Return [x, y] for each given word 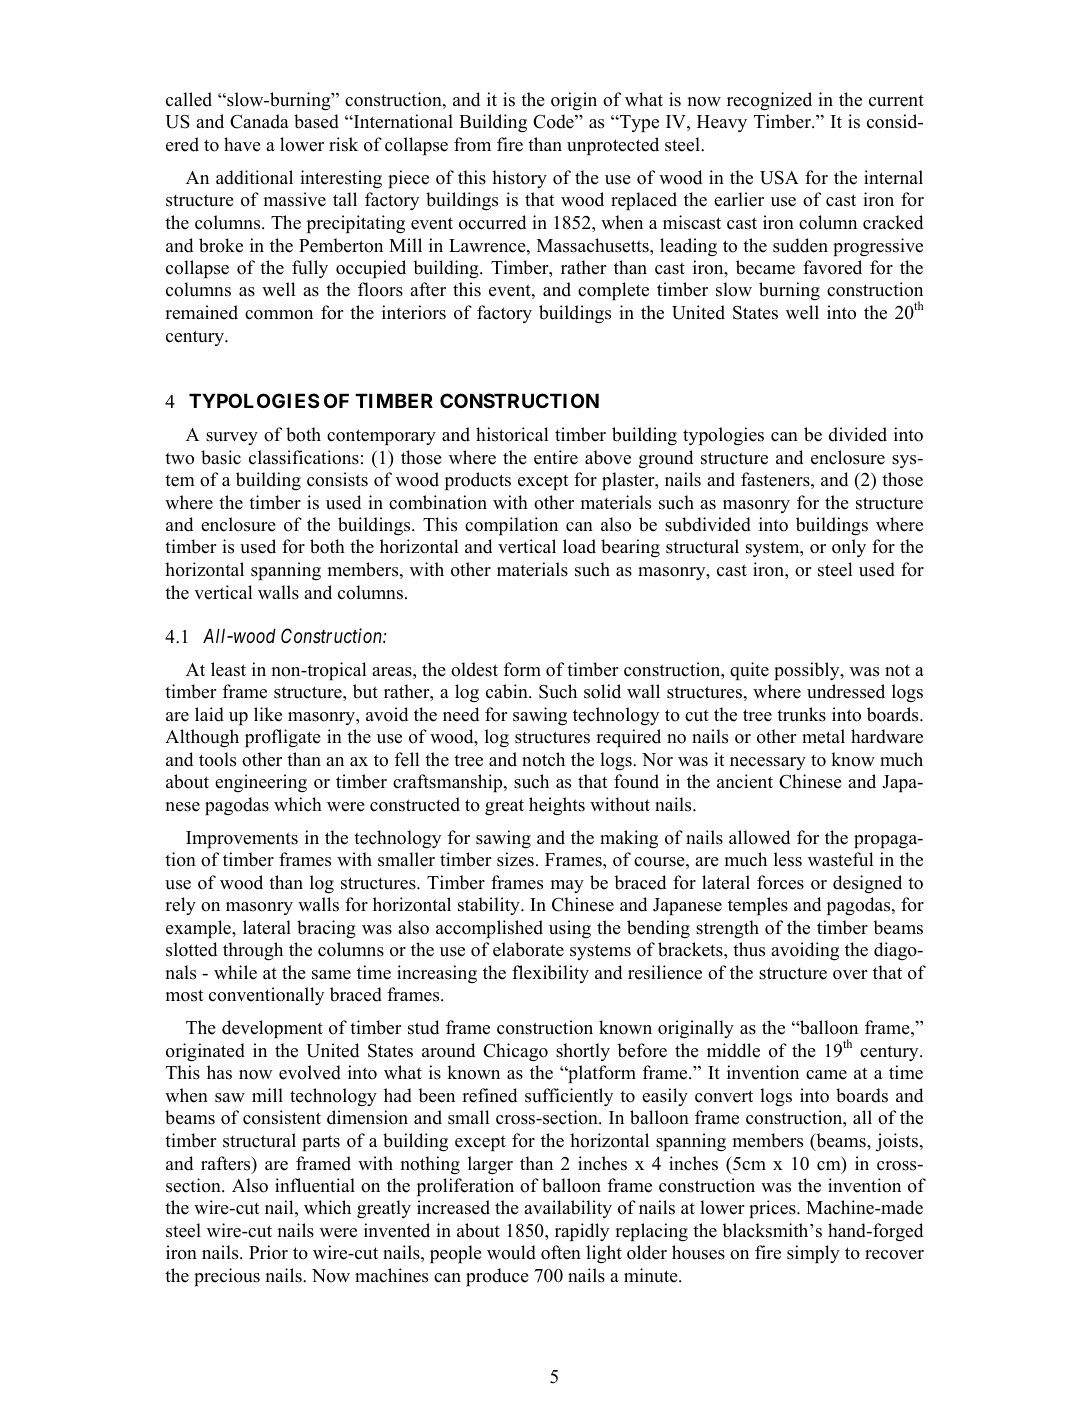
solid [602, 691]
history [519, 179]
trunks [801, 714]
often [561, 1252]
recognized [769, 101]
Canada [259, 121]
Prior [268, 1252]
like [268, 714]
